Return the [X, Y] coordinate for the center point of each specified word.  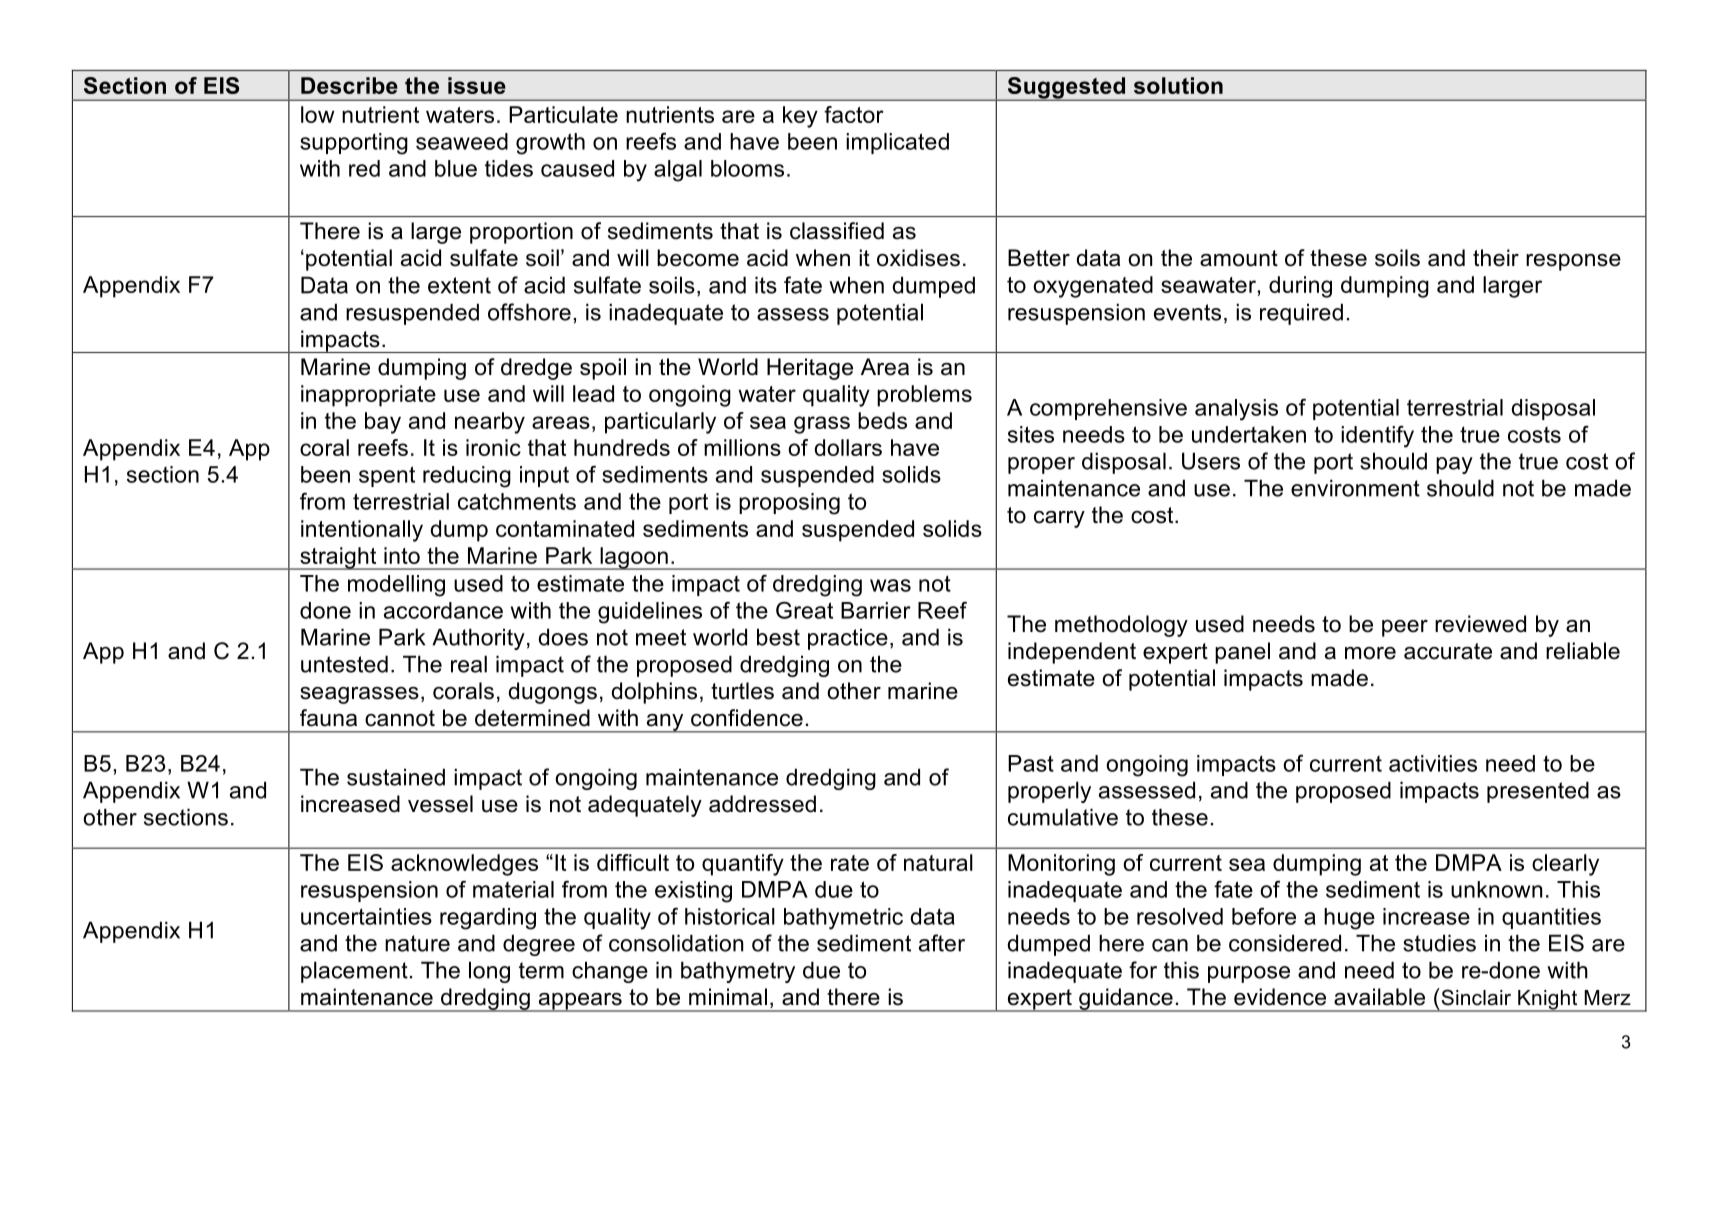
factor [854, 114]
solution [1178, 85]
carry [1059, 519]
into [402, 555]
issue [477, 85]
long [489, 972]
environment [1355, 488]
